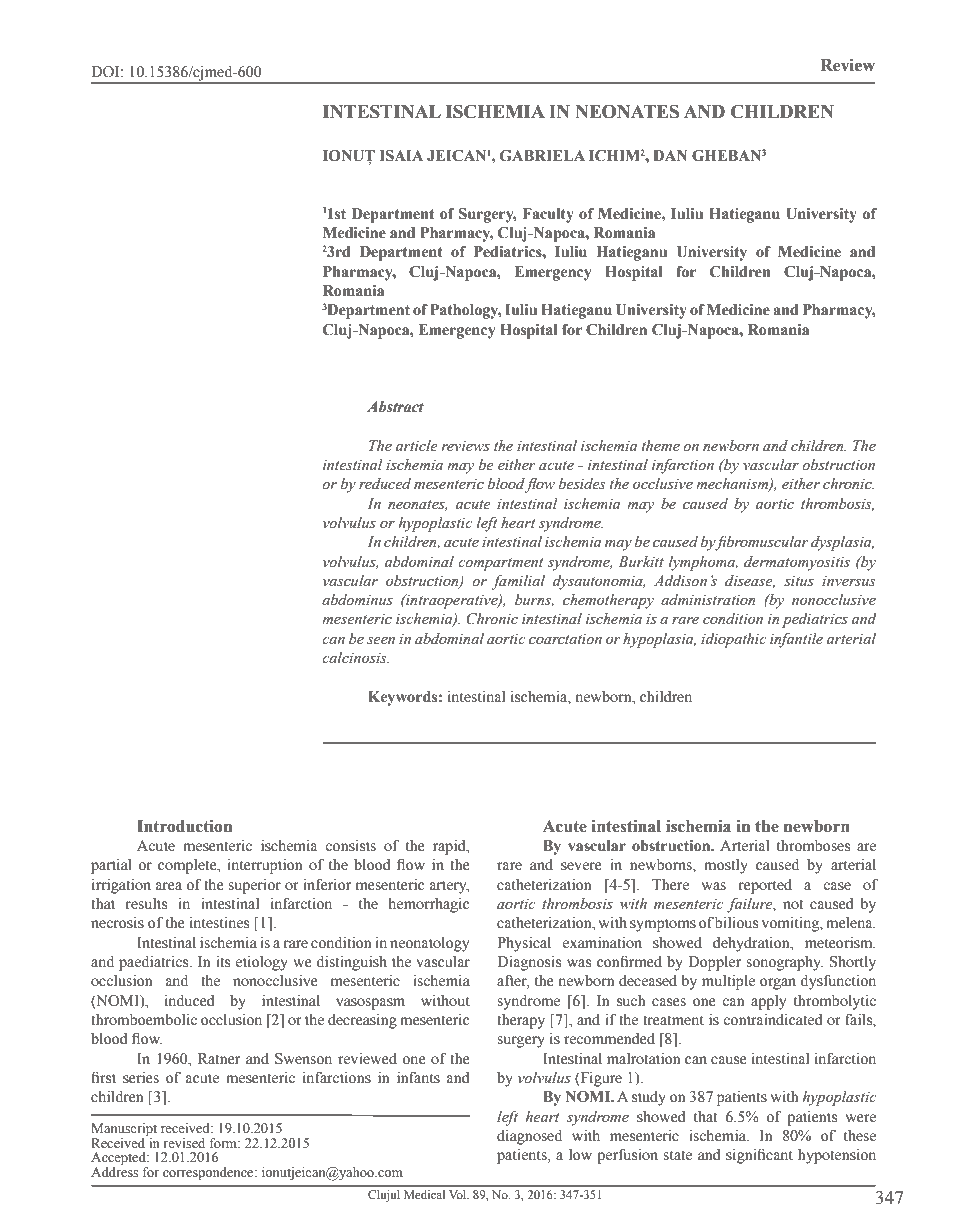 Image resolution: width=958 pixels, height=1232 pixels. I want to click on article, so click(417, 446).
